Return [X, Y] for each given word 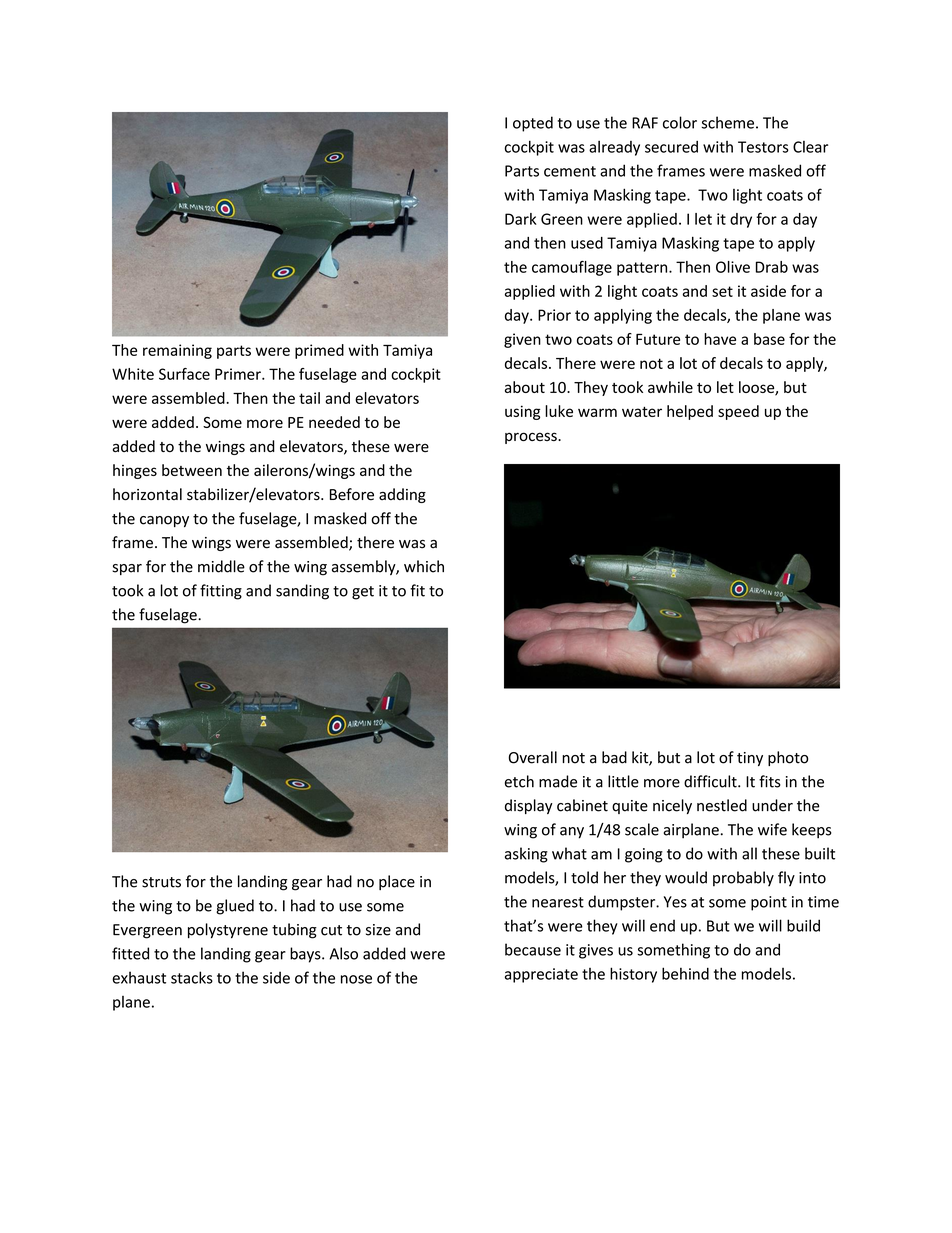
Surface [184, 374]
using [523, 412]
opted [533, 124]
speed [738, 412]
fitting [221, 592]
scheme [728, 122]
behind [685, 973]
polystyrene [228, 931]
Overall [533, 757]
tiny [750, 759]
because [533, 949]
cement [570, 171]
